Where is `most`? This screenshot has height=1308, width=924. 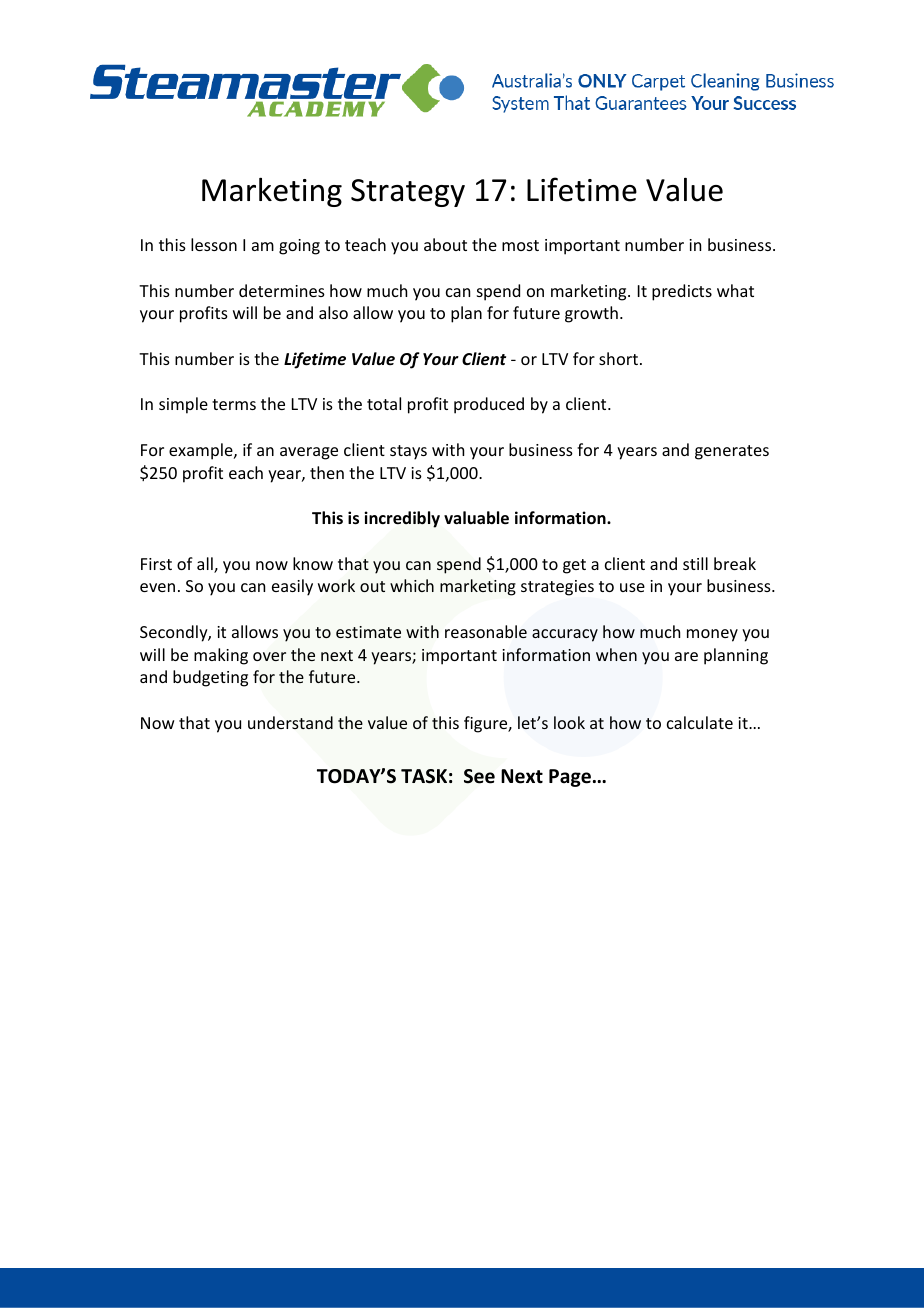 most is located at coordinates (520, 245).
